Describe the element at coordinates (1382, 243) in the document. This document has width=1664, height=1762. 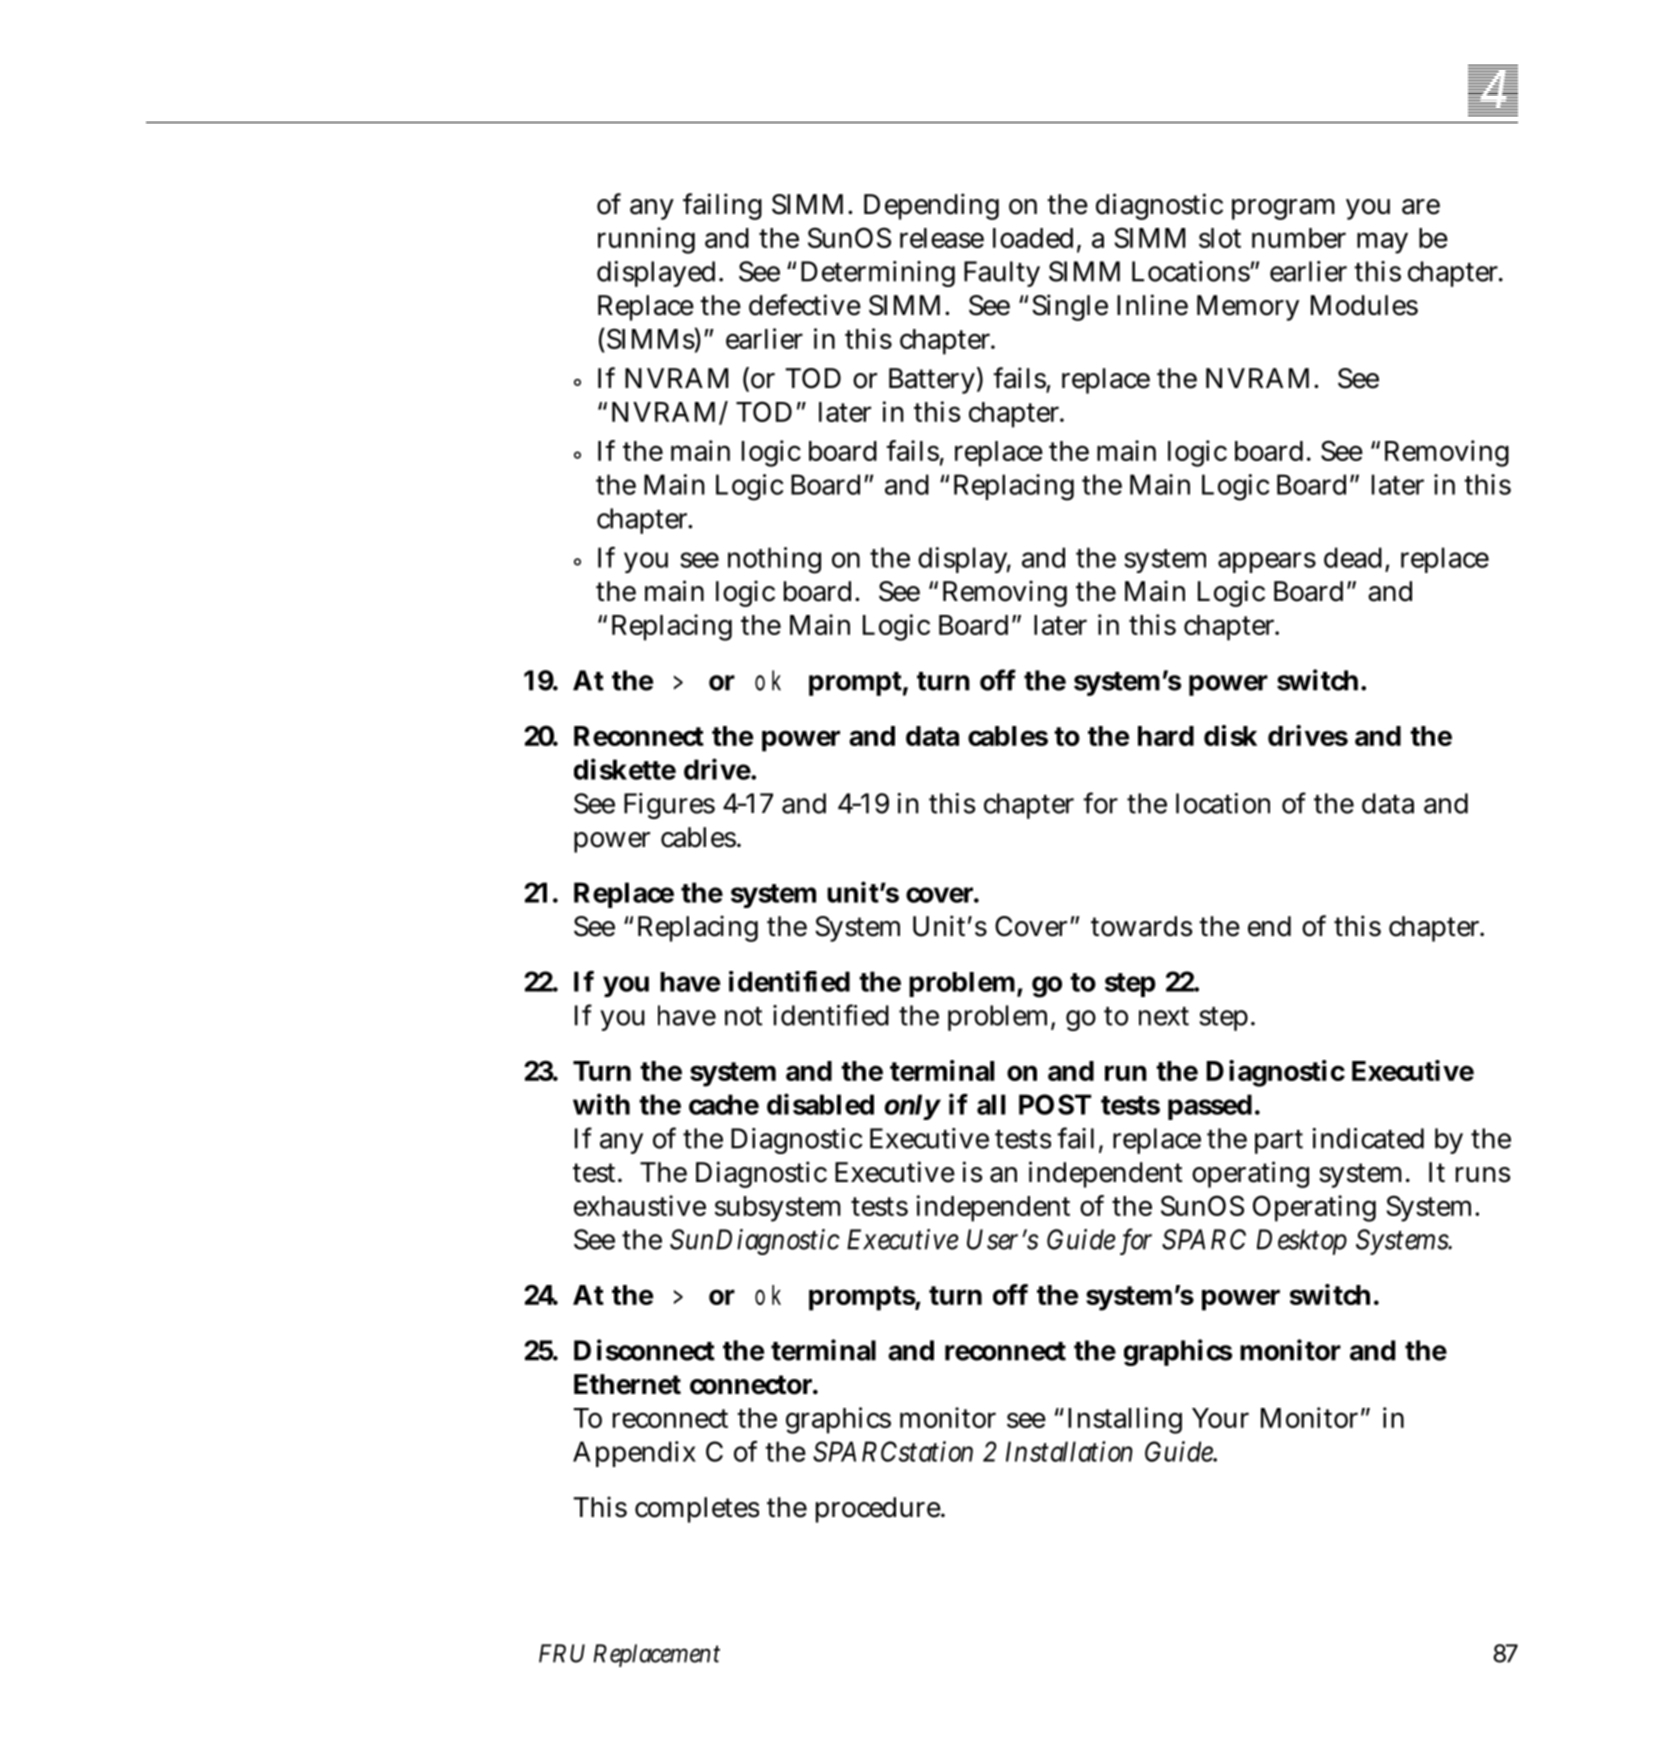
I see `may` at that location.
